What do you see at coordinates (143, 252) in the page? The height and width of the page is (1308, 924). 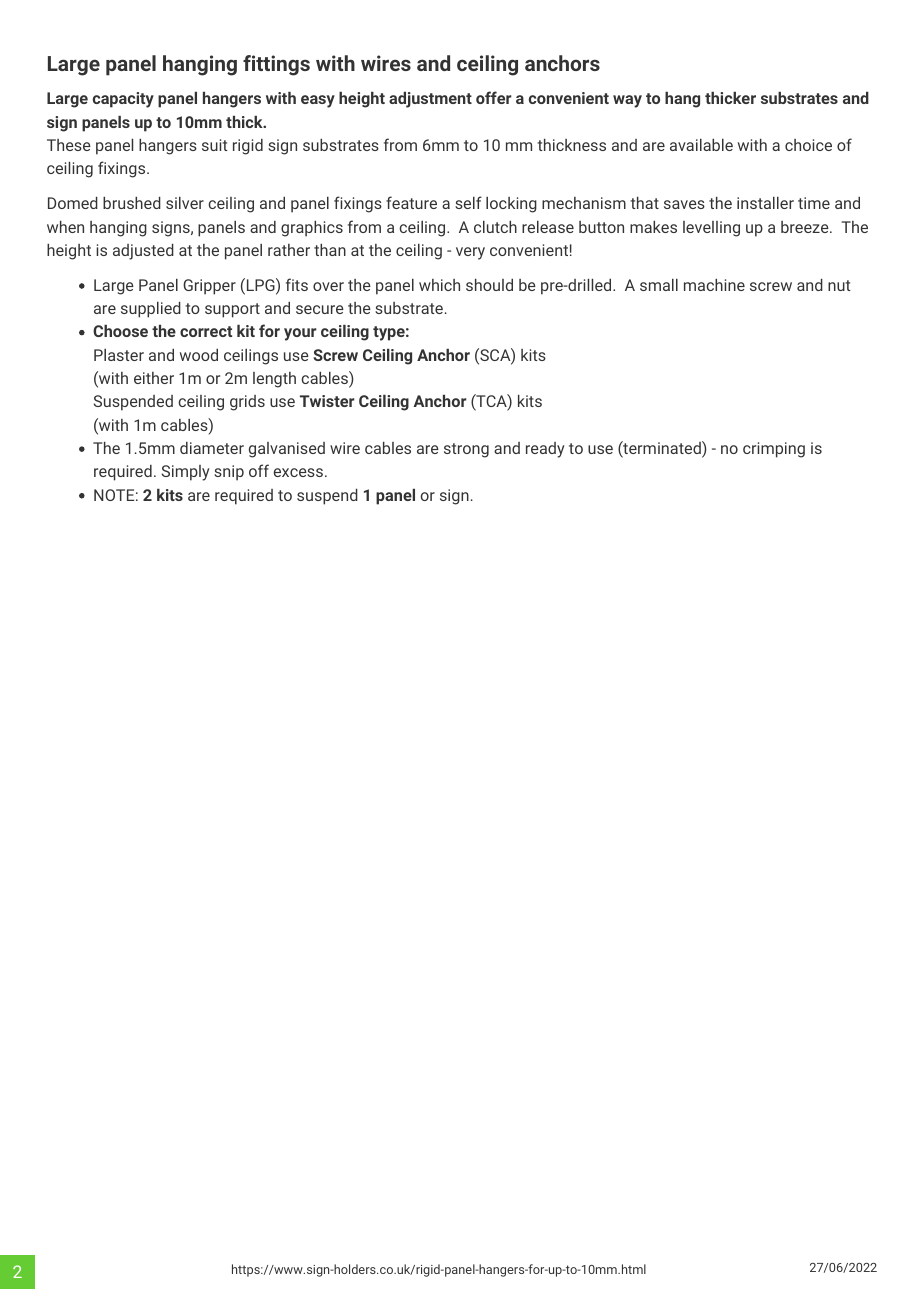 I see `adjusted` at bounding box center [143, 252].
